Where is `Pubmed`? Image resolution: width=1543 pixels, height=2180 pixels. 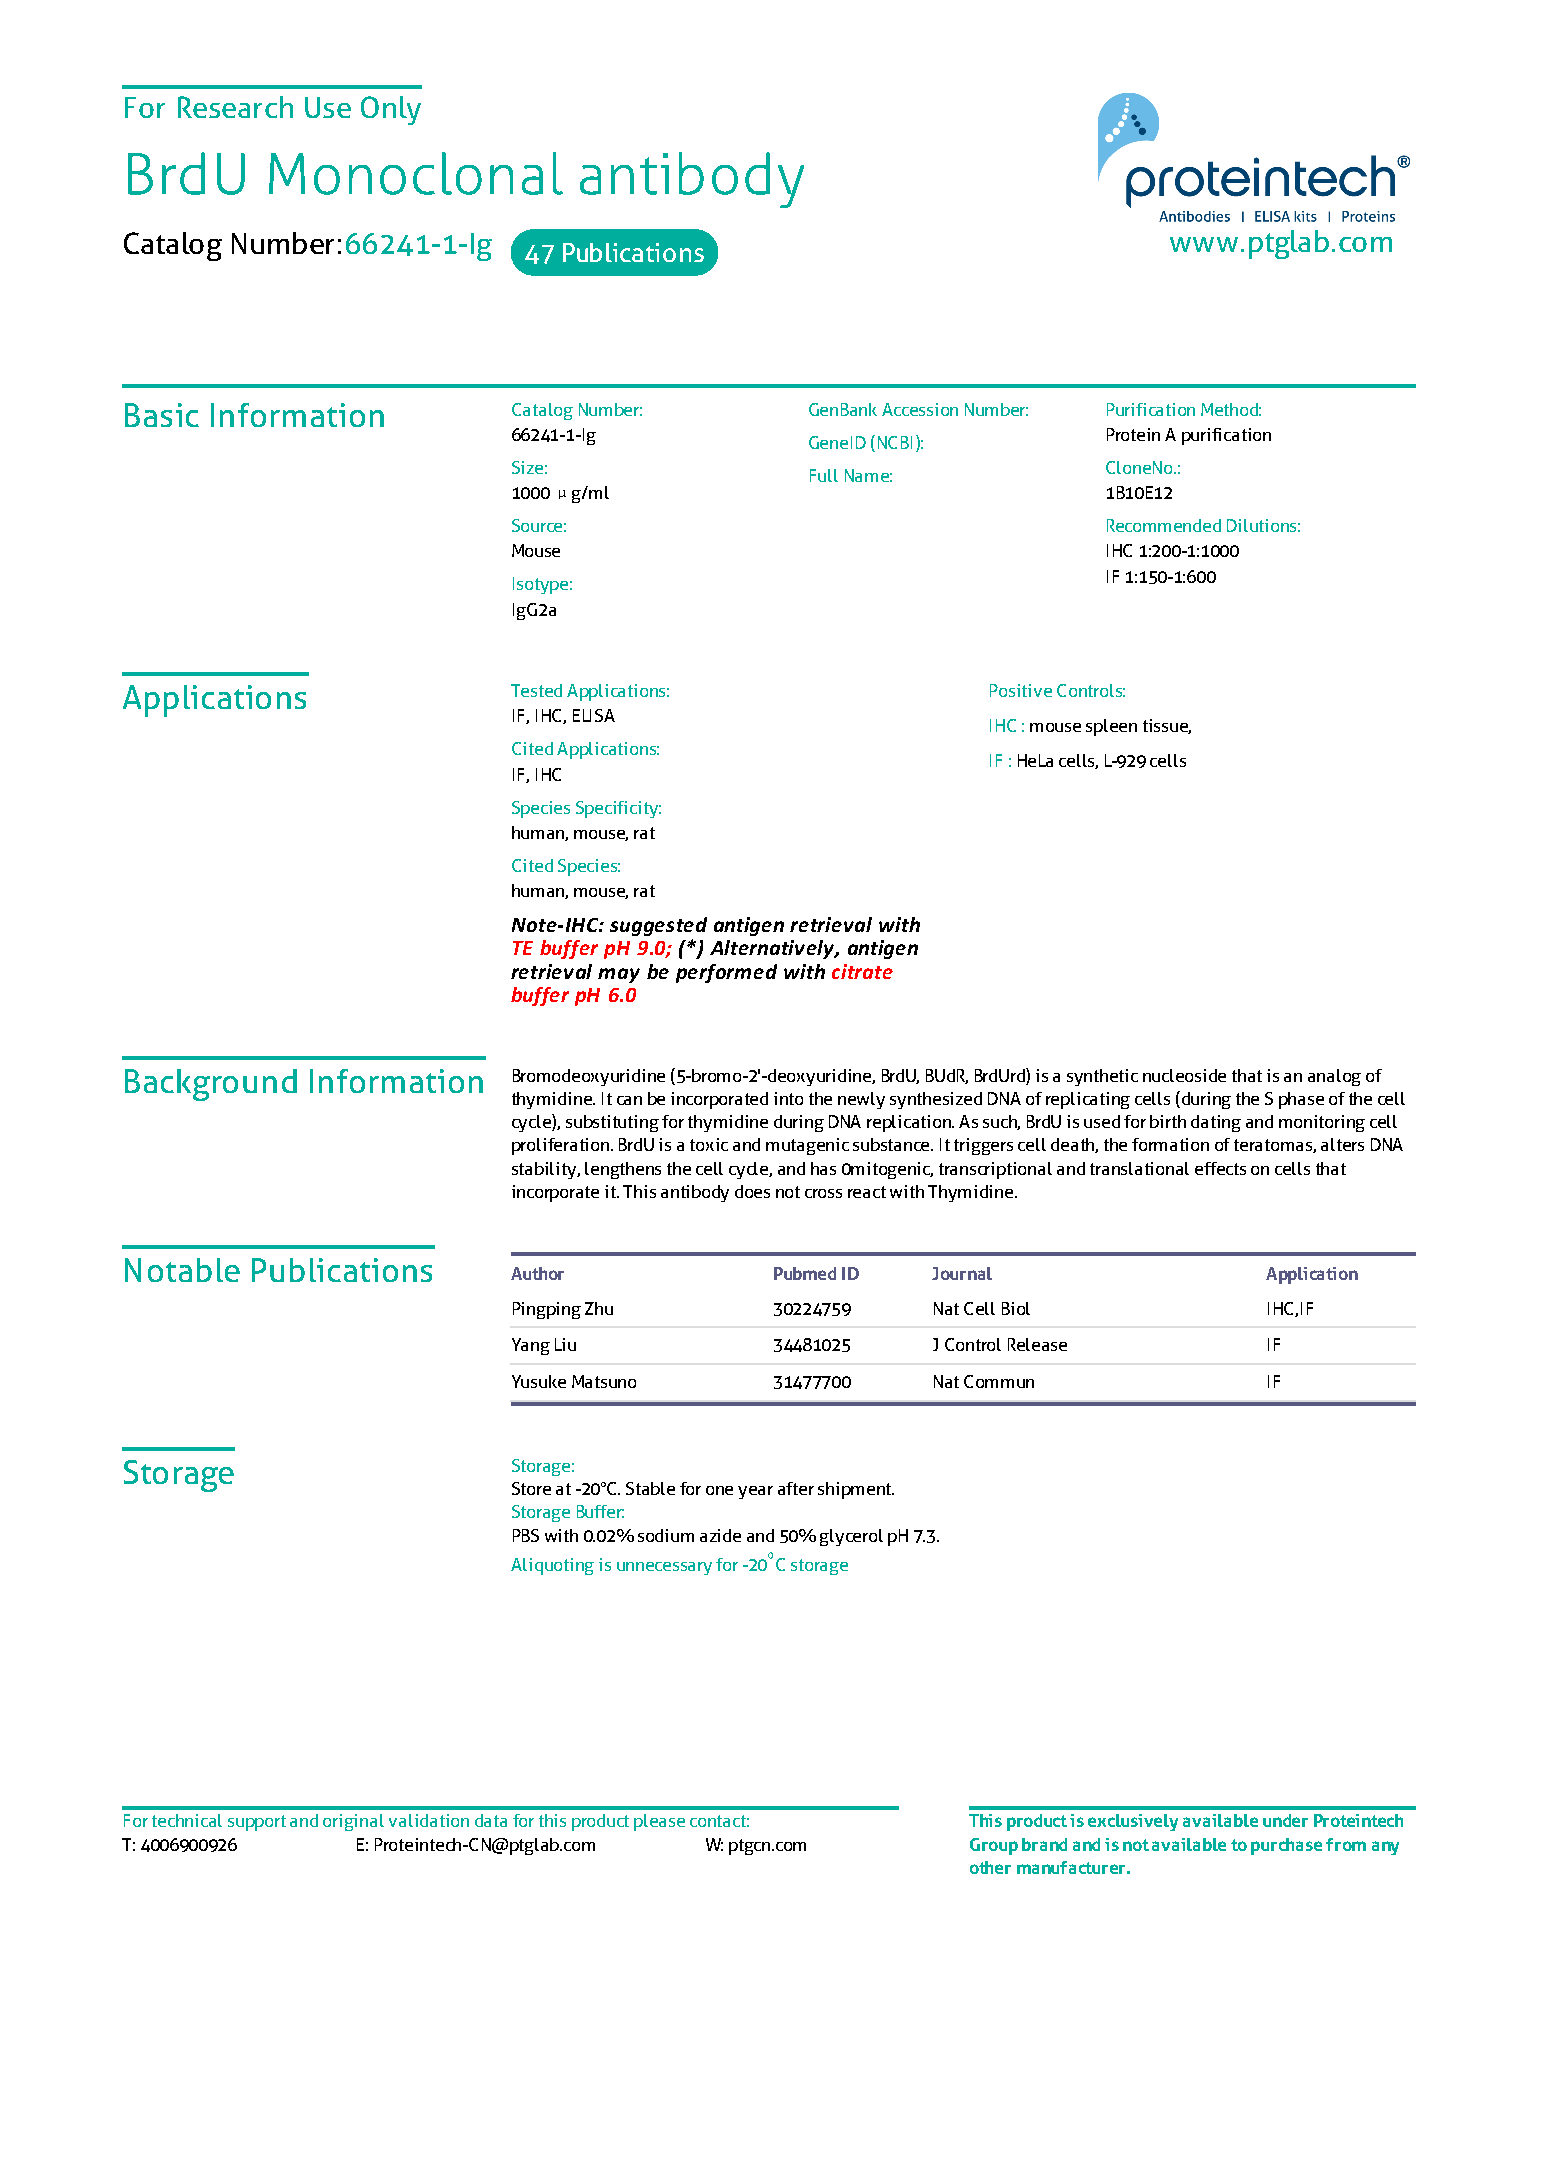
Pubmed is located at coordinates (805, 1273).
